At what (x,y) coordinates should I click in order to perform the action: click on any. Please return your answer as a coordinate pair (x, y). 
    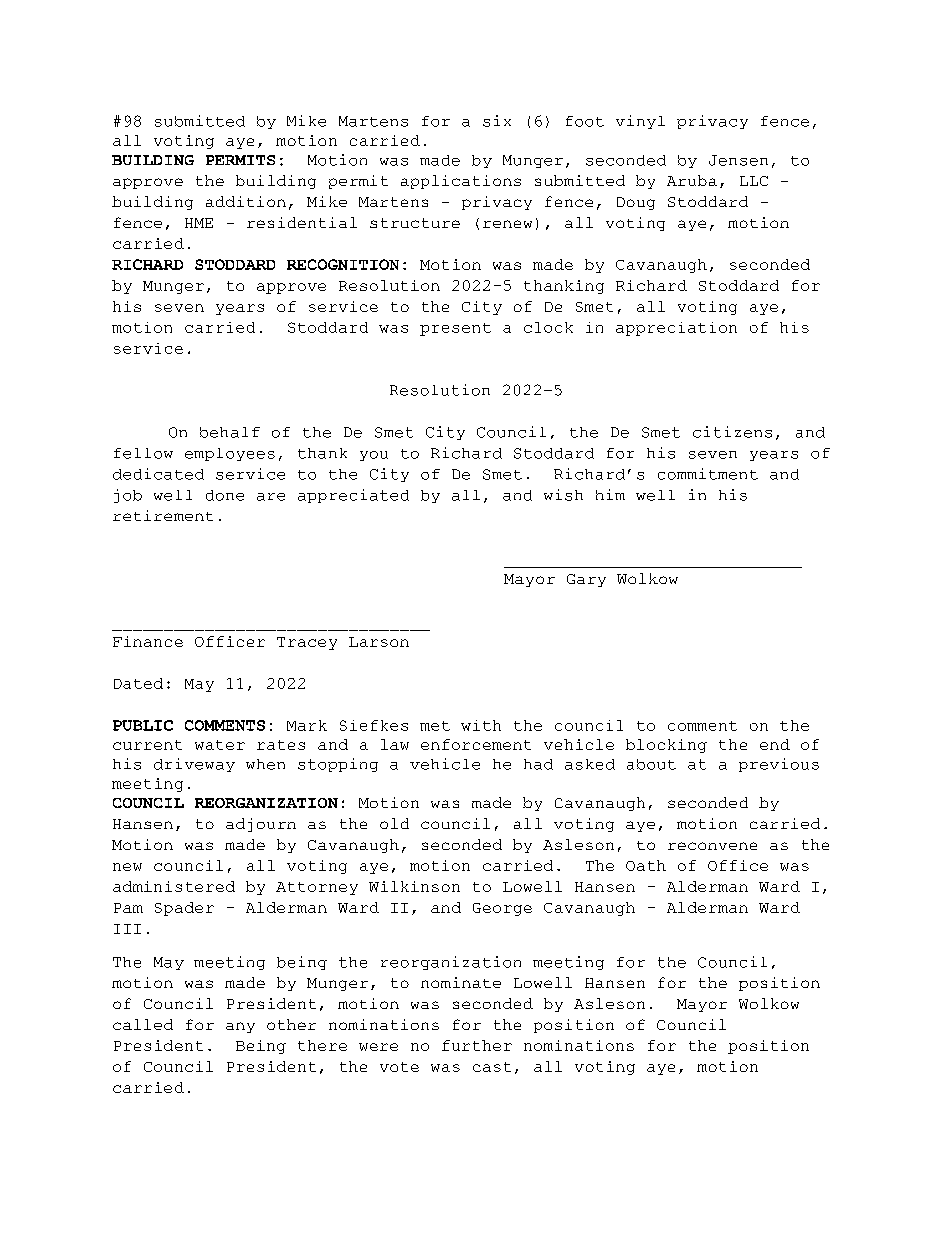
    Looking at the image, I should click on (240, 1027).
